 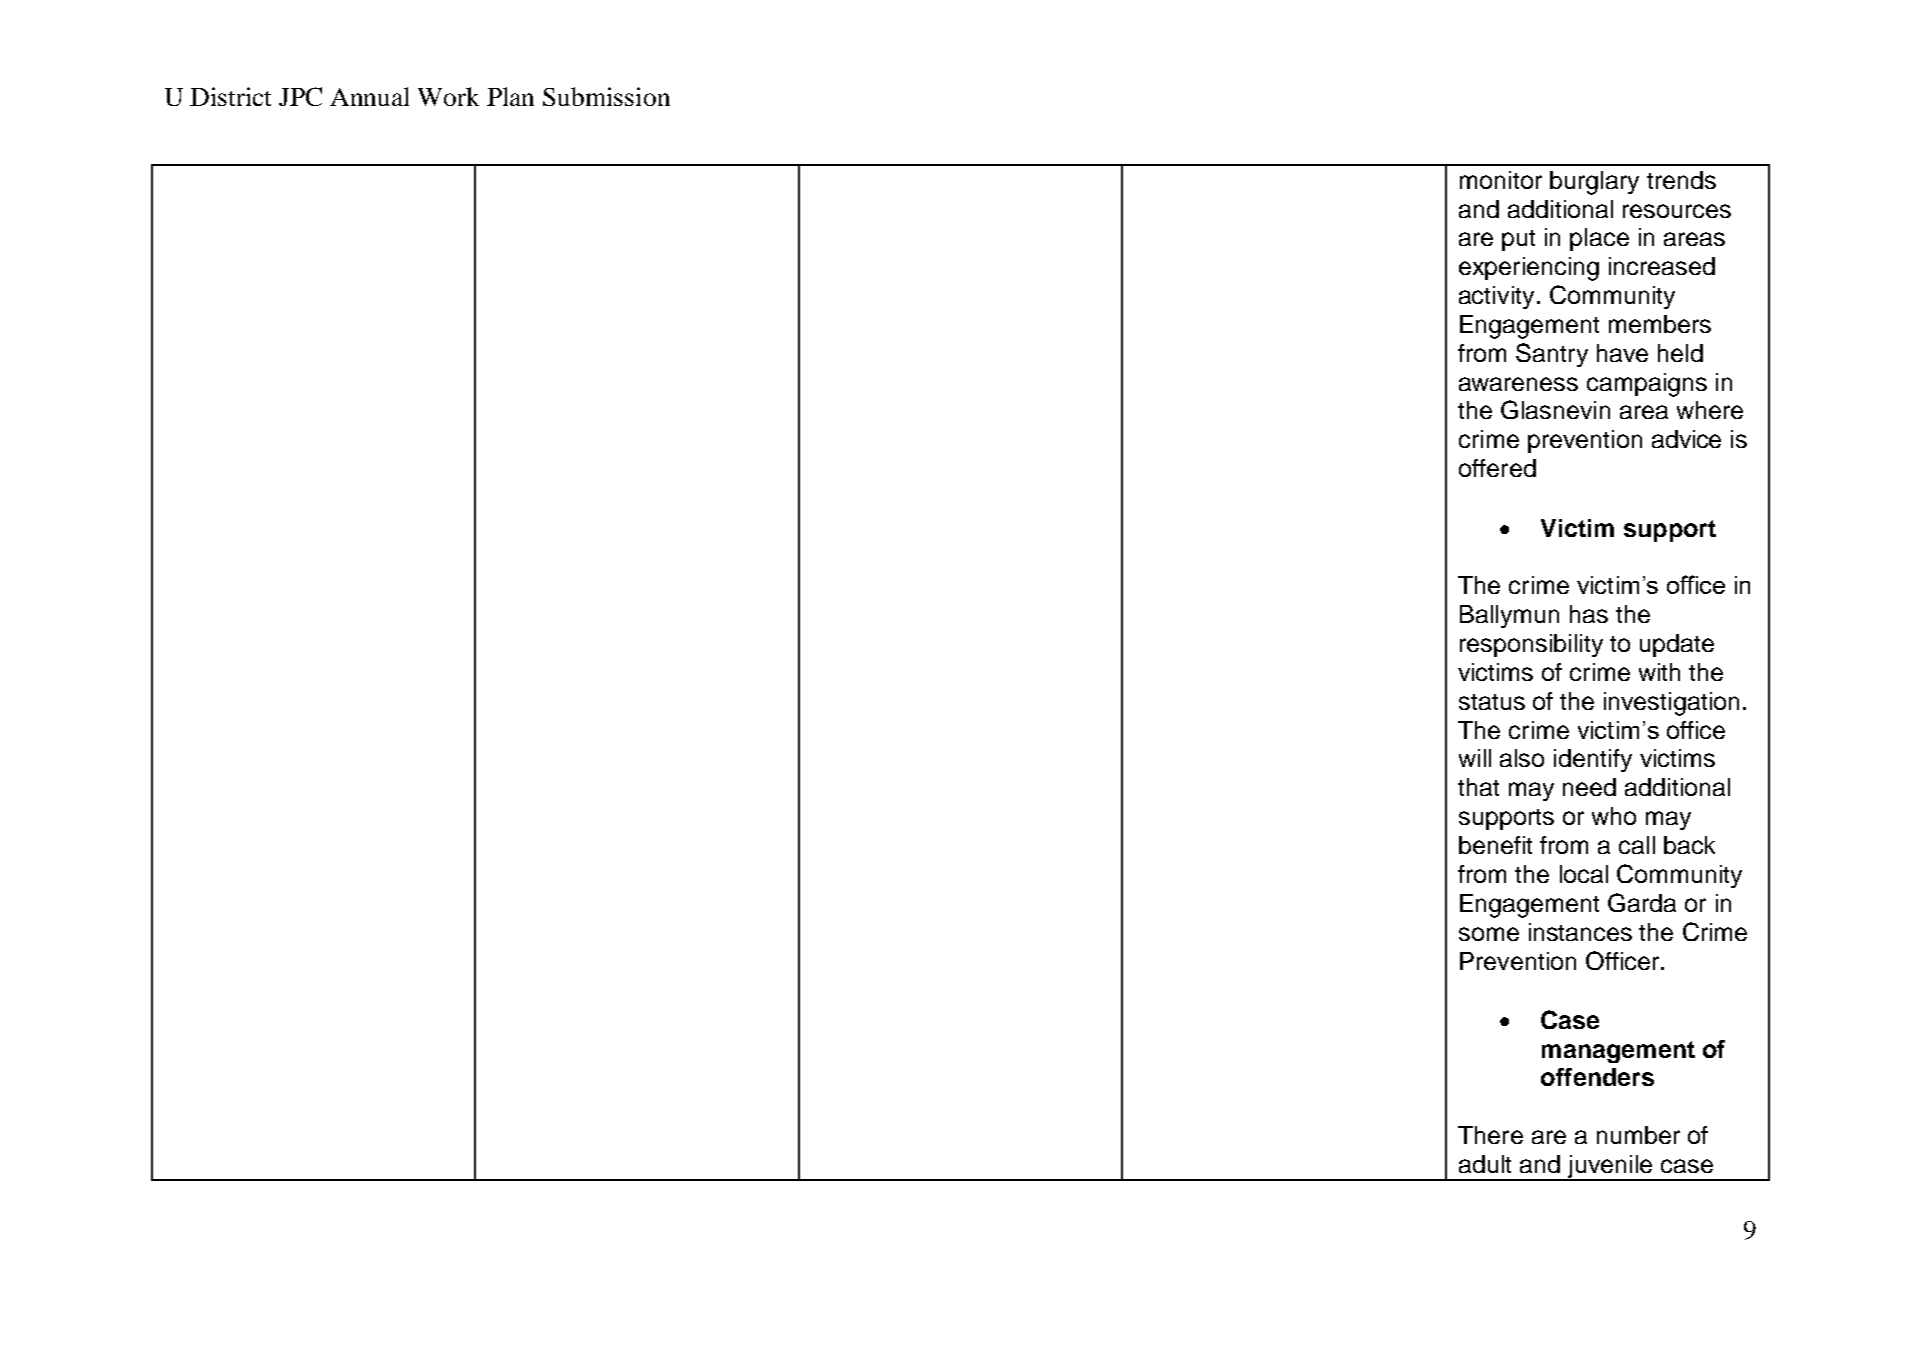 I want to click on monitor, so click(x=1501, y=180).
